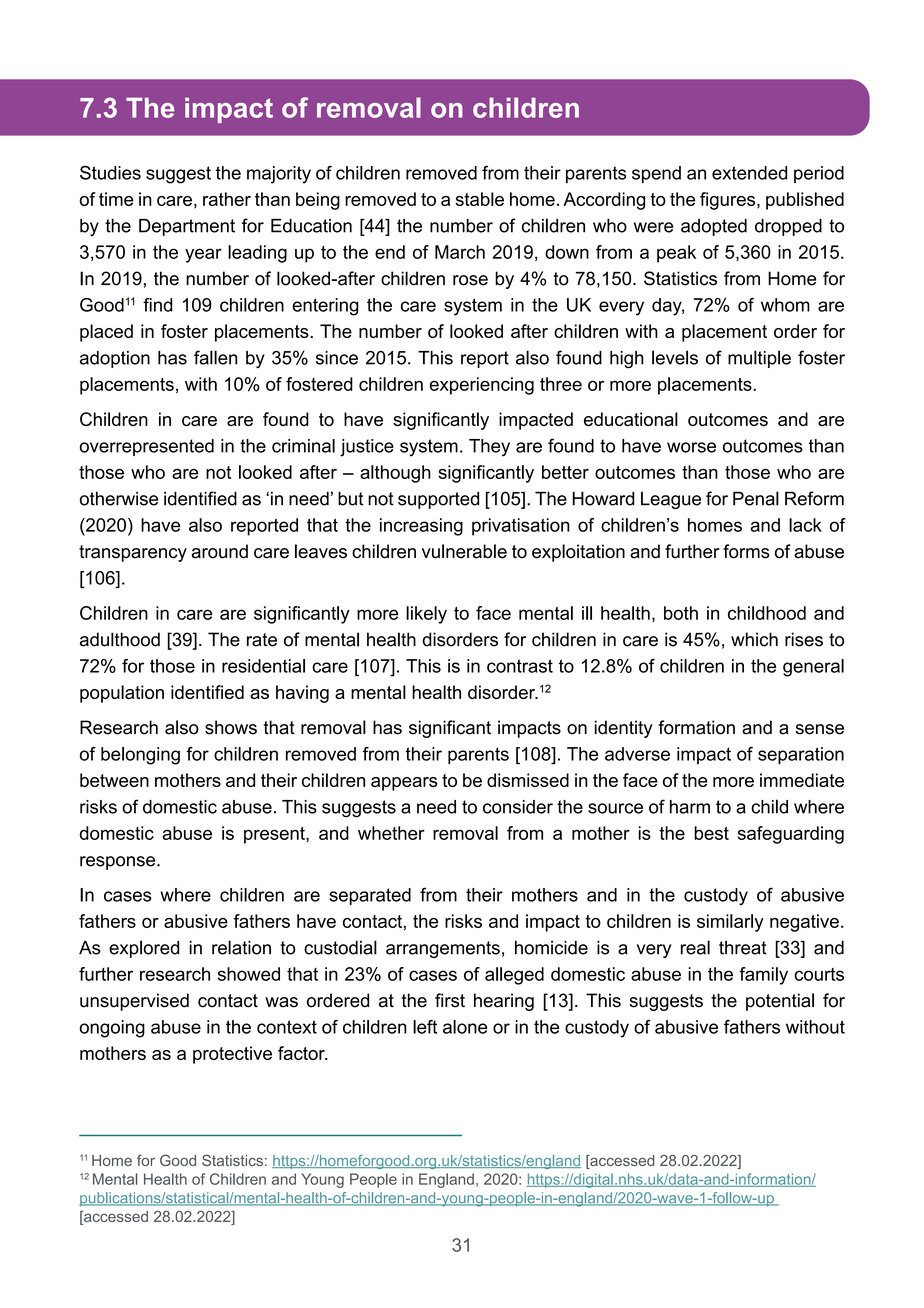 Image resolution: width=924 pixels, height=1308 pixels. What do you see at coordinates (801, 756) in the screenshot?
I see `separation` at bounding box center [801, 756].
